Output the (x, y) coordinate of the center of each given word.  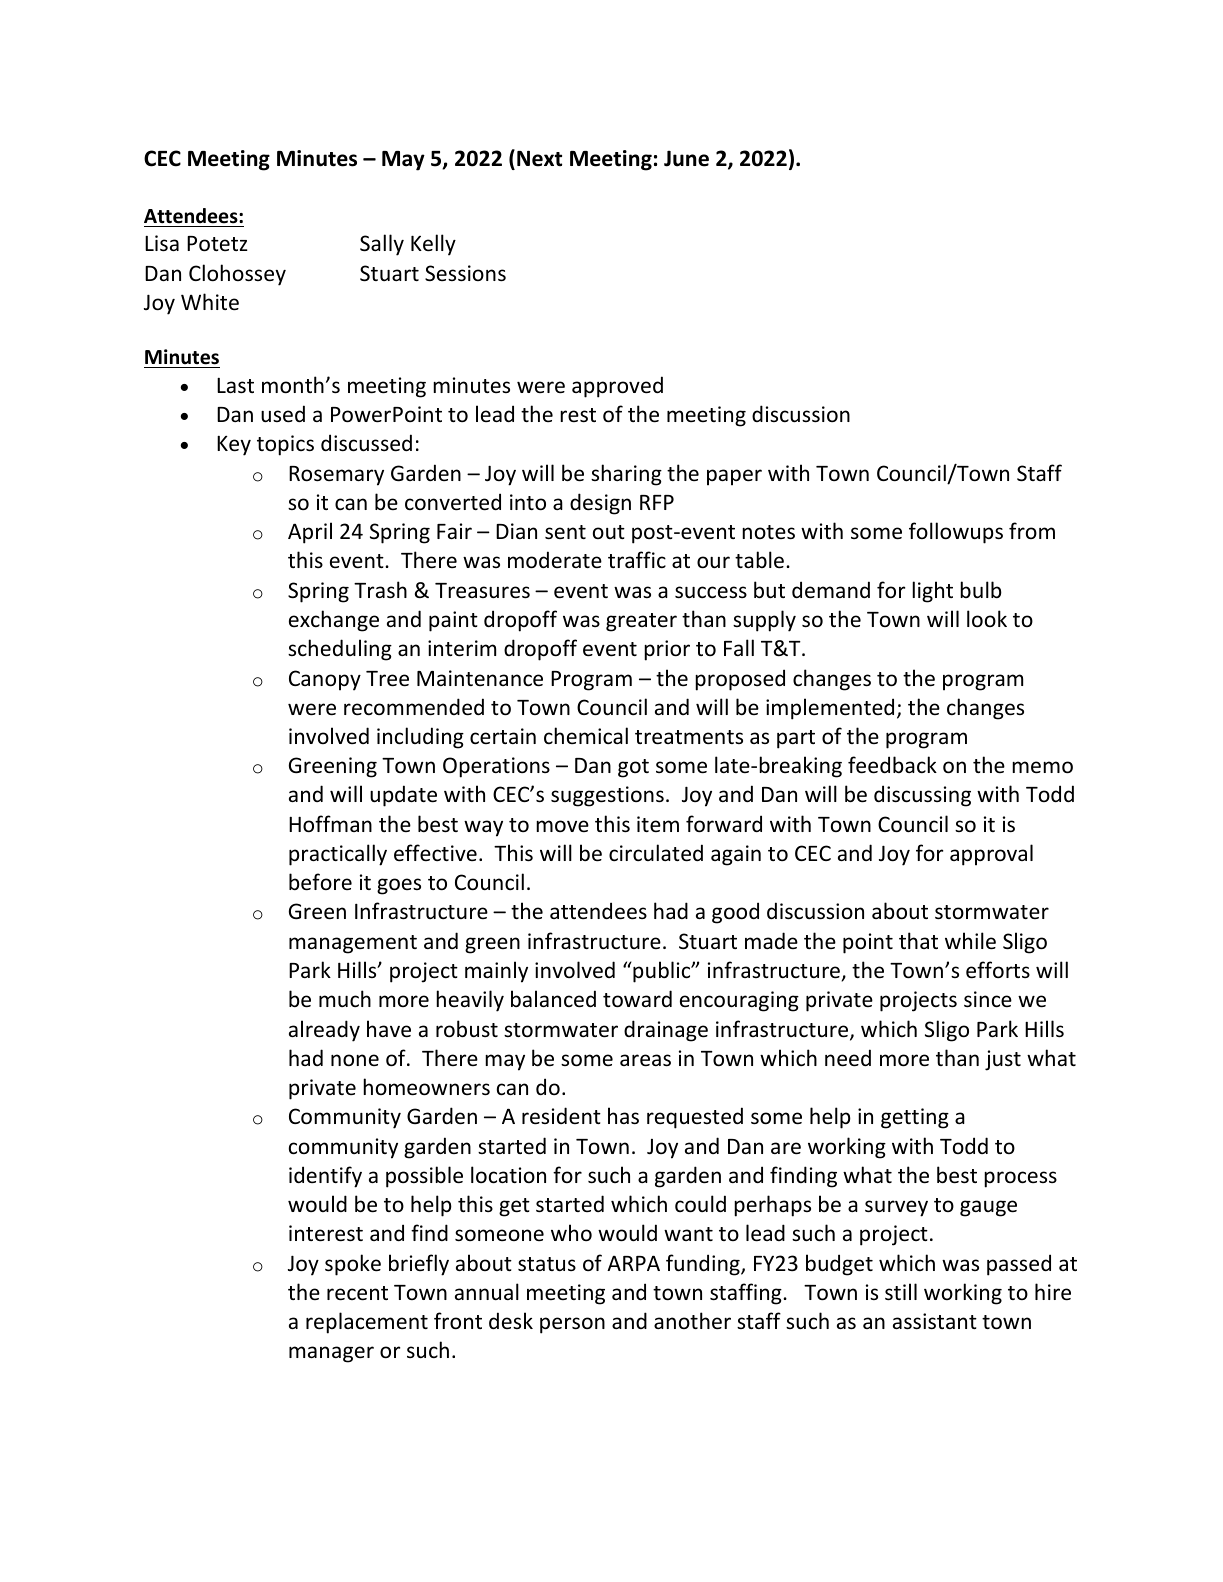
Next (539, 159)
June (686, 158)
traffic (637, 560)
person (572, 1325)
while (970, 941)
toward (637, 999)
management (353, 944)
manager (331, 1354)
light (932, 592)
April (310, 533)
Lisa (162, 243)
